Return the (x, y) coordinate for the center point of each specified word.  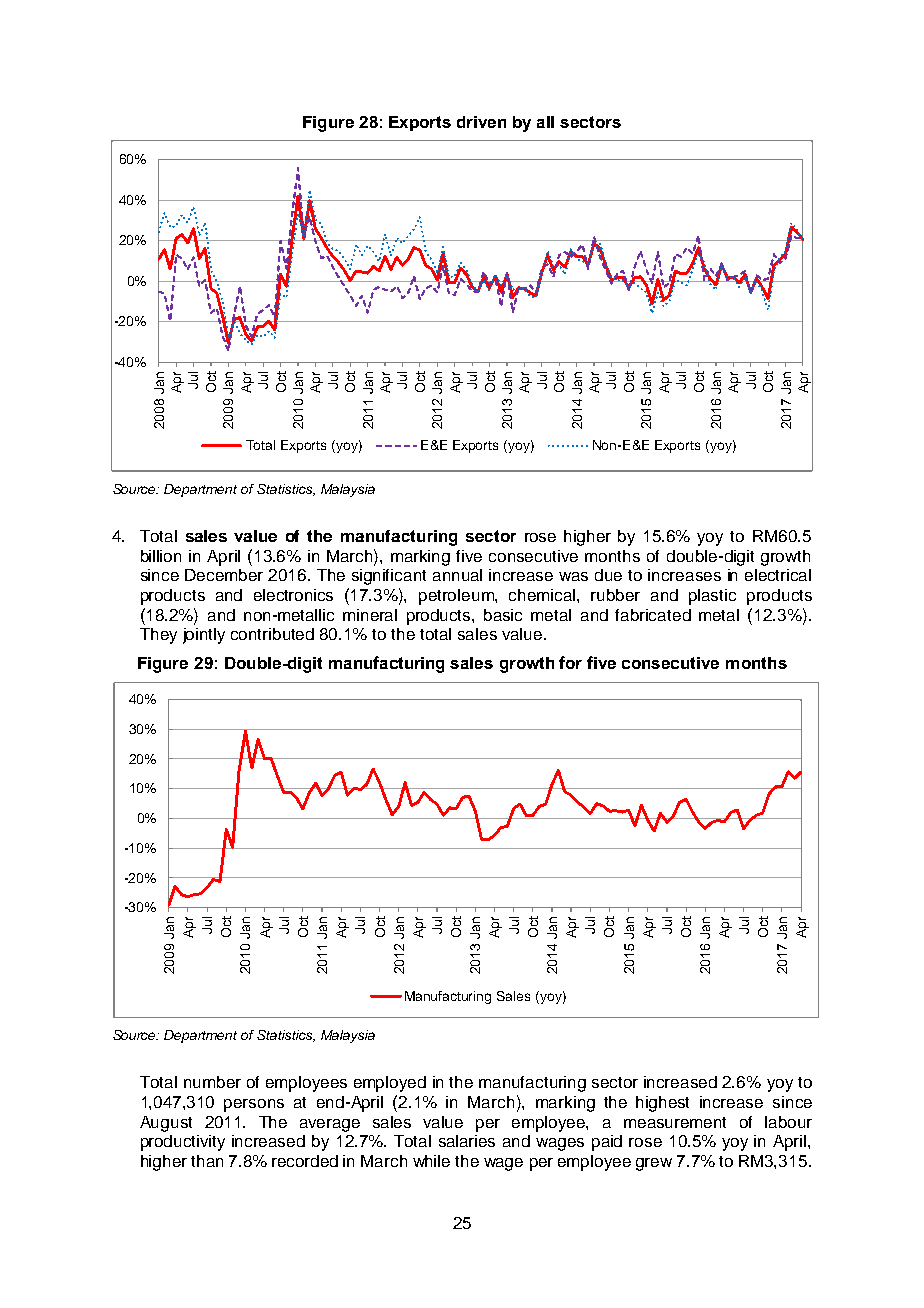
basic (503, 615)
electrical (778, 575)
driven (481, 122)
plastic (712, 597)
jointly (204, 636)
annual (457, 575)
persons (254, 1105)
